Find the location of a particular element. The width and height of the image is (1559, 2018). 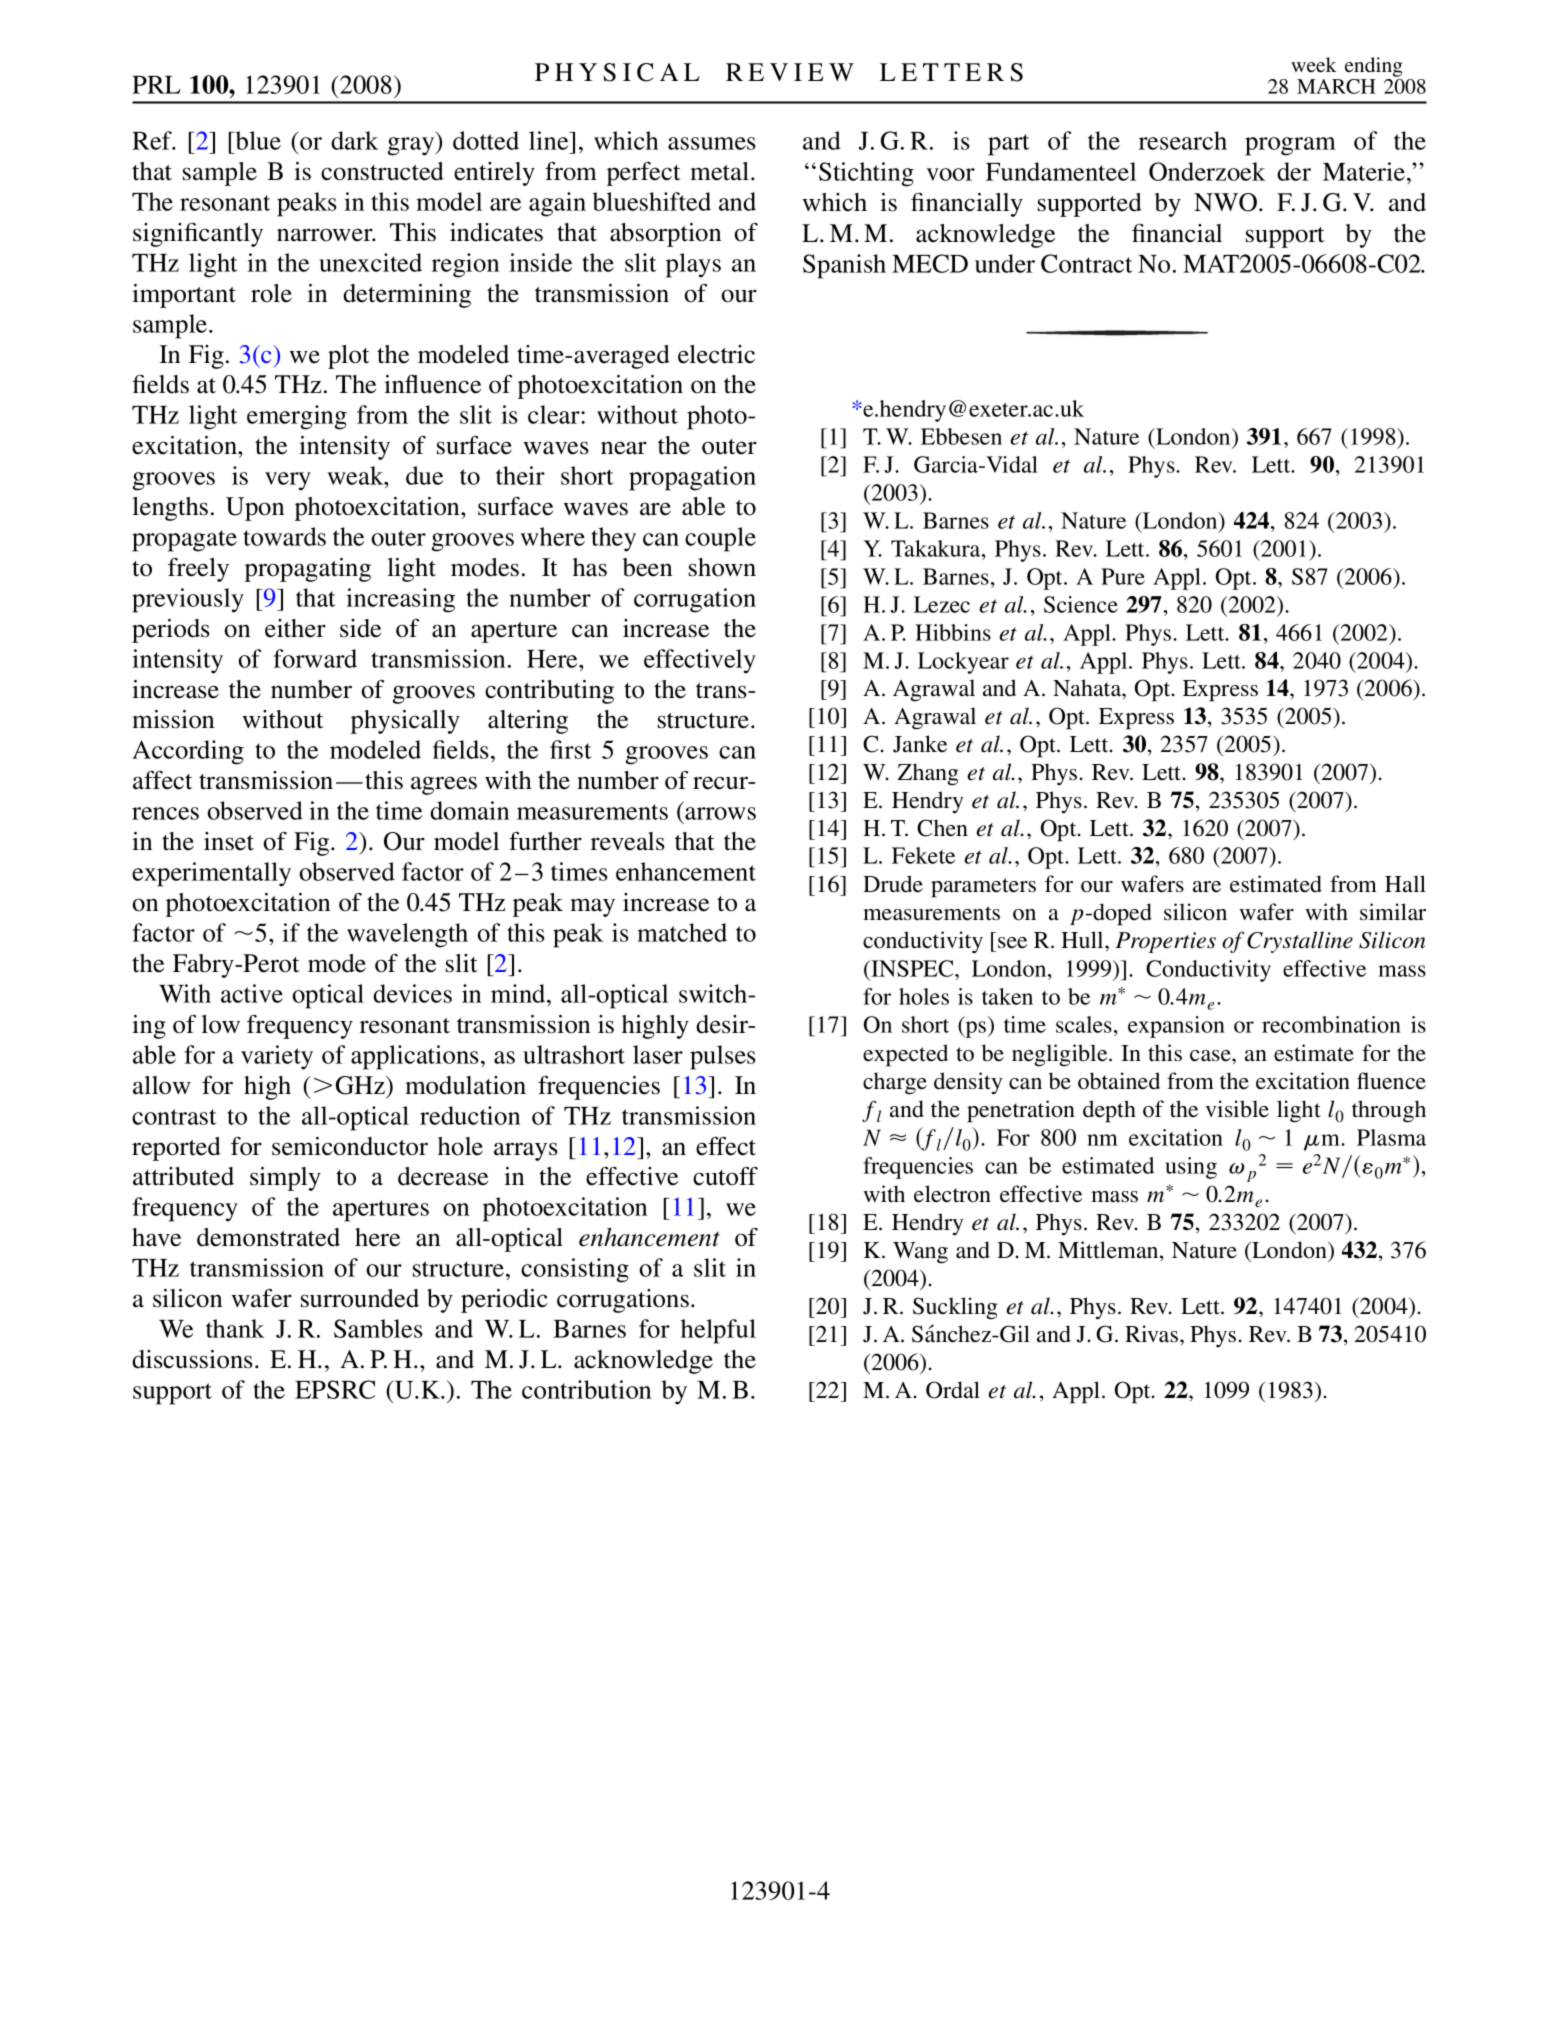

program is located at coordinates (1290, 146).
